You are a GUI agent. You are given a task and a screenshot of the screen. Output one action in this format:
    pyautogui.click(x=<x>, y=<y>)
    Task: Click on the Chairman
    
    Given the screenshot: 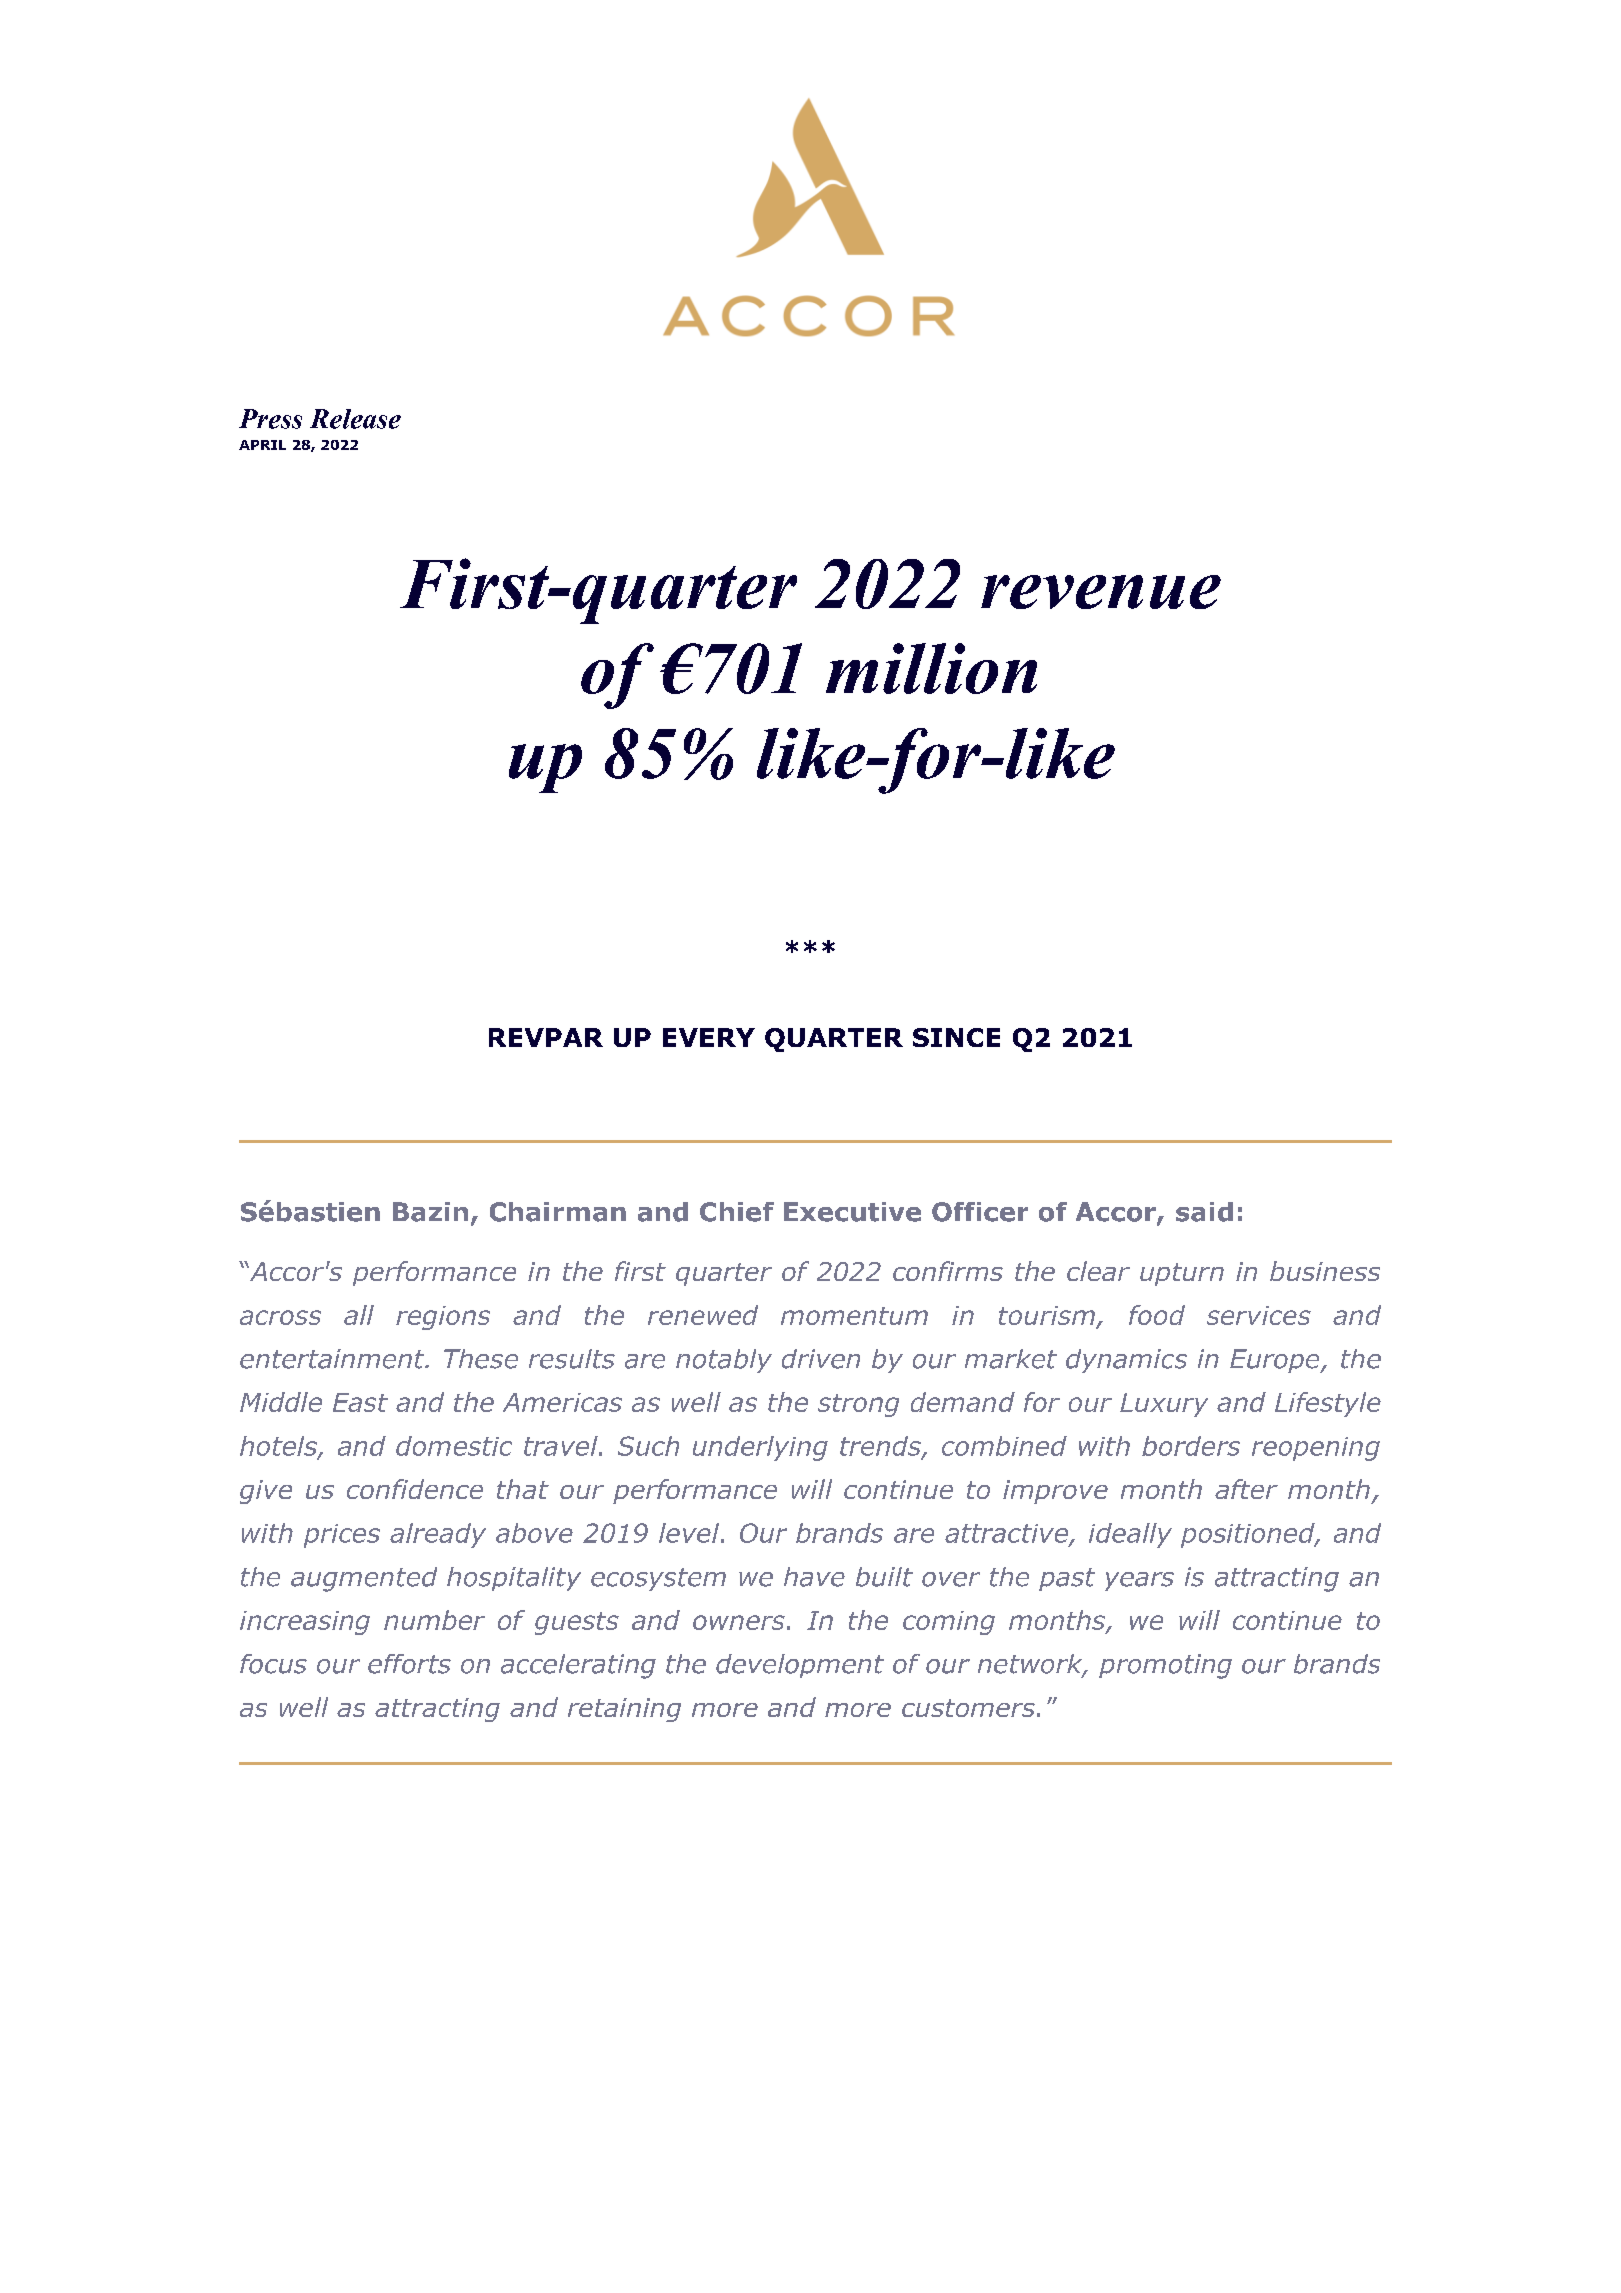 What is the action you would take?
    pyautogui.click(x=558, y=1212)
